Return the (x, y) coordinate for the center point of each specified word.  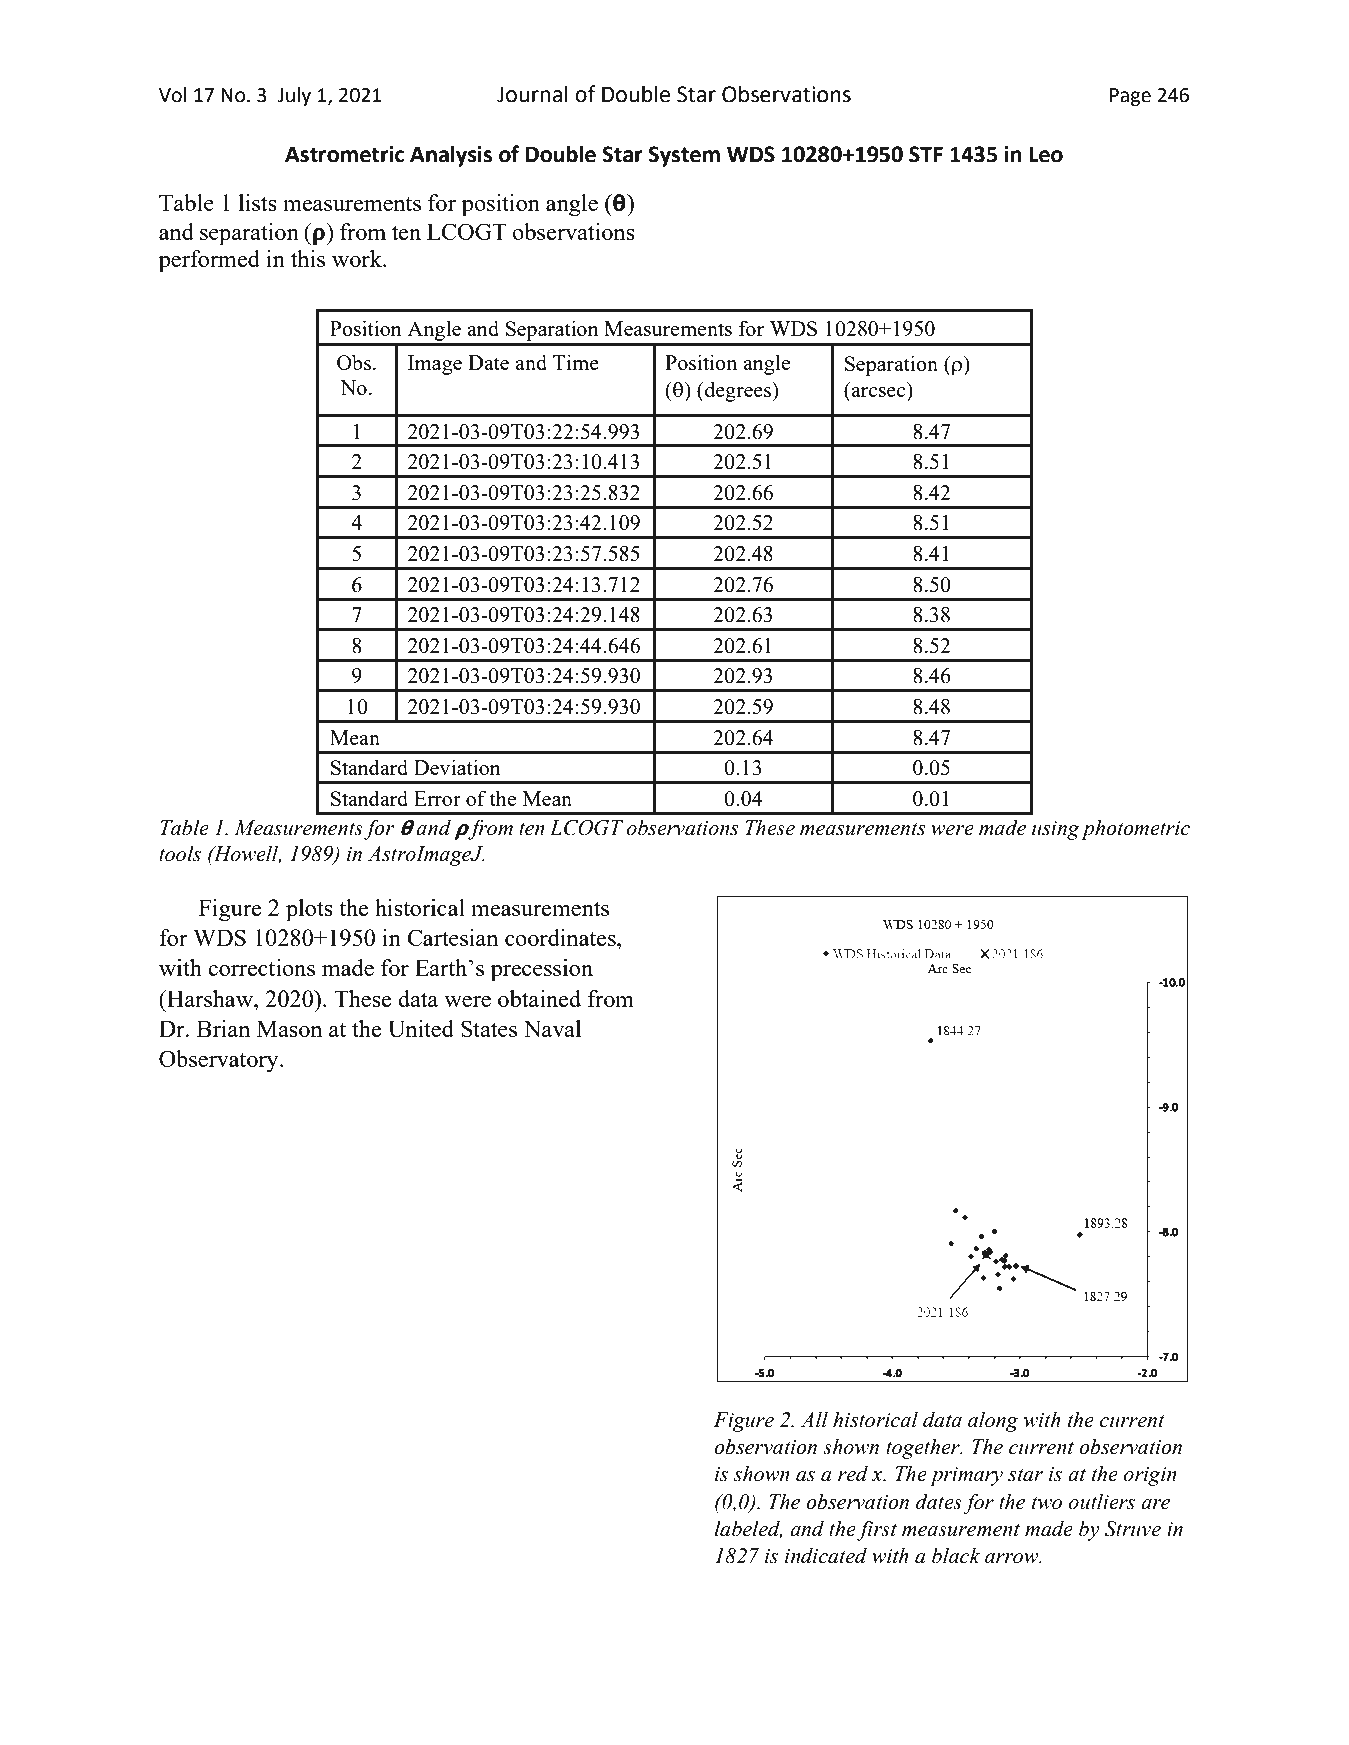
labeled (748, 1529)
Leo (1046, 154)
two (1047, 1503)
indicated (826, 1555)
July (294, 96)
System (684, 156)
